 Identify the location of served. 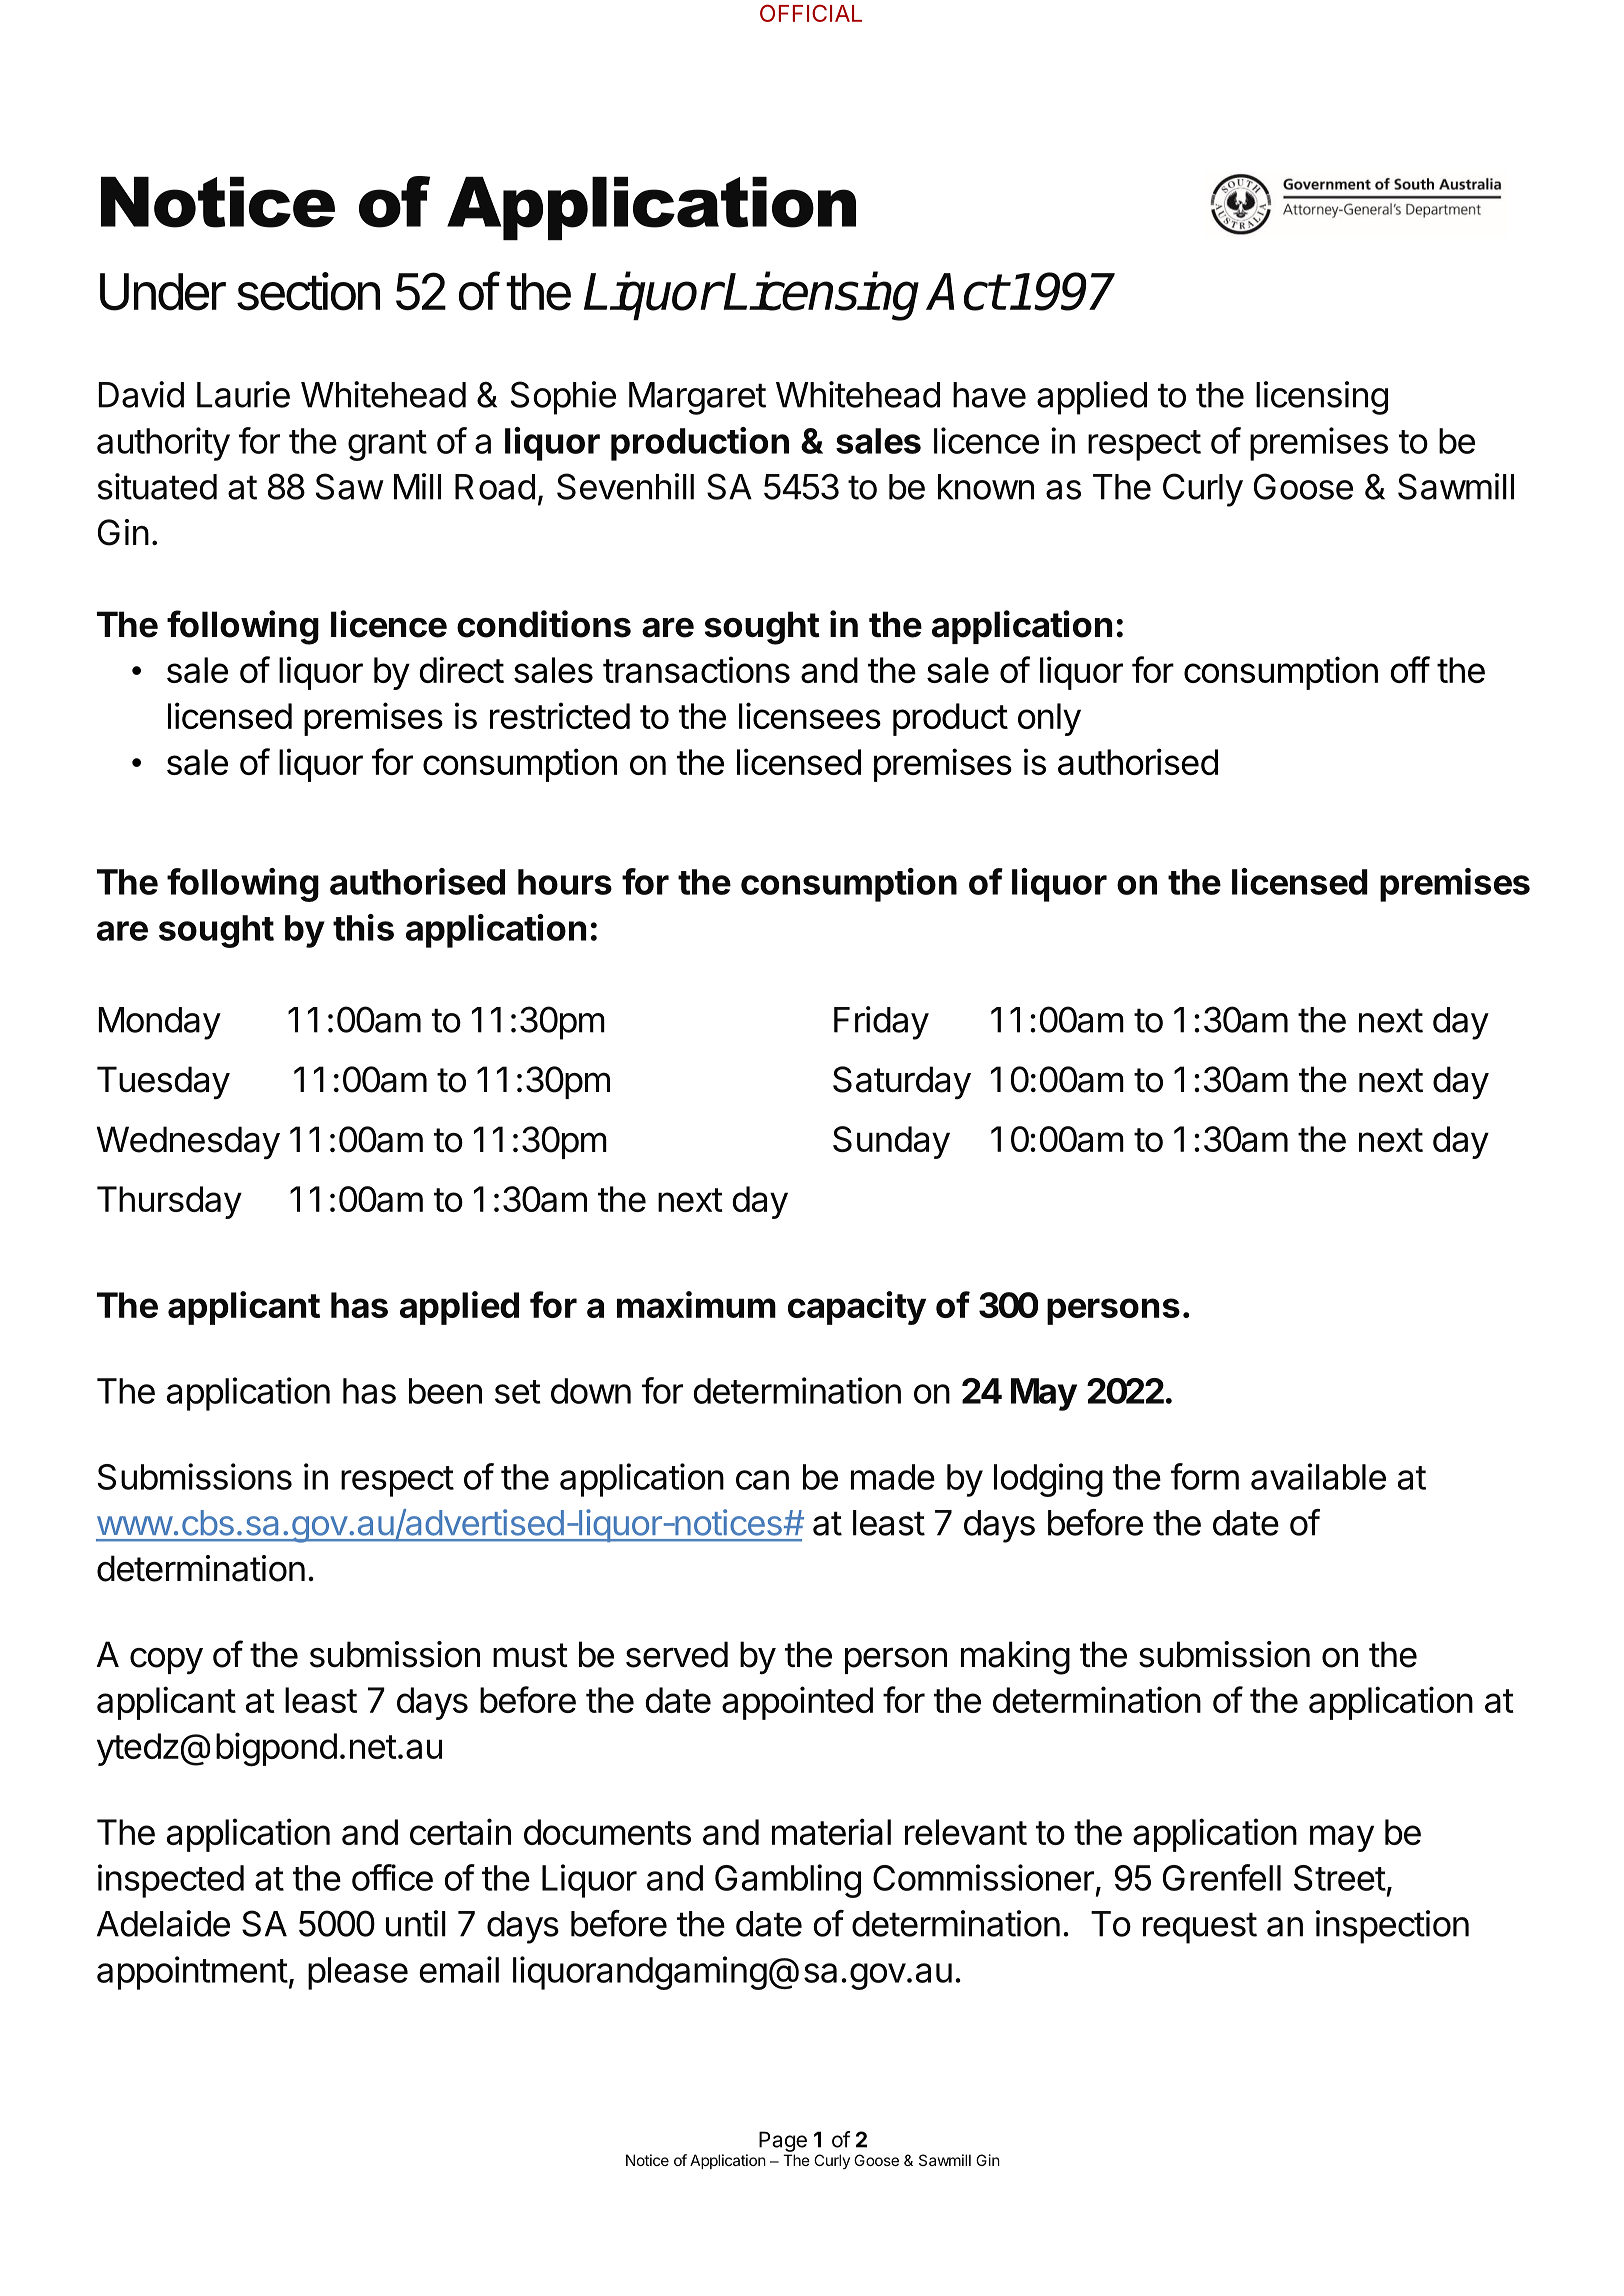
(677, 1654).
